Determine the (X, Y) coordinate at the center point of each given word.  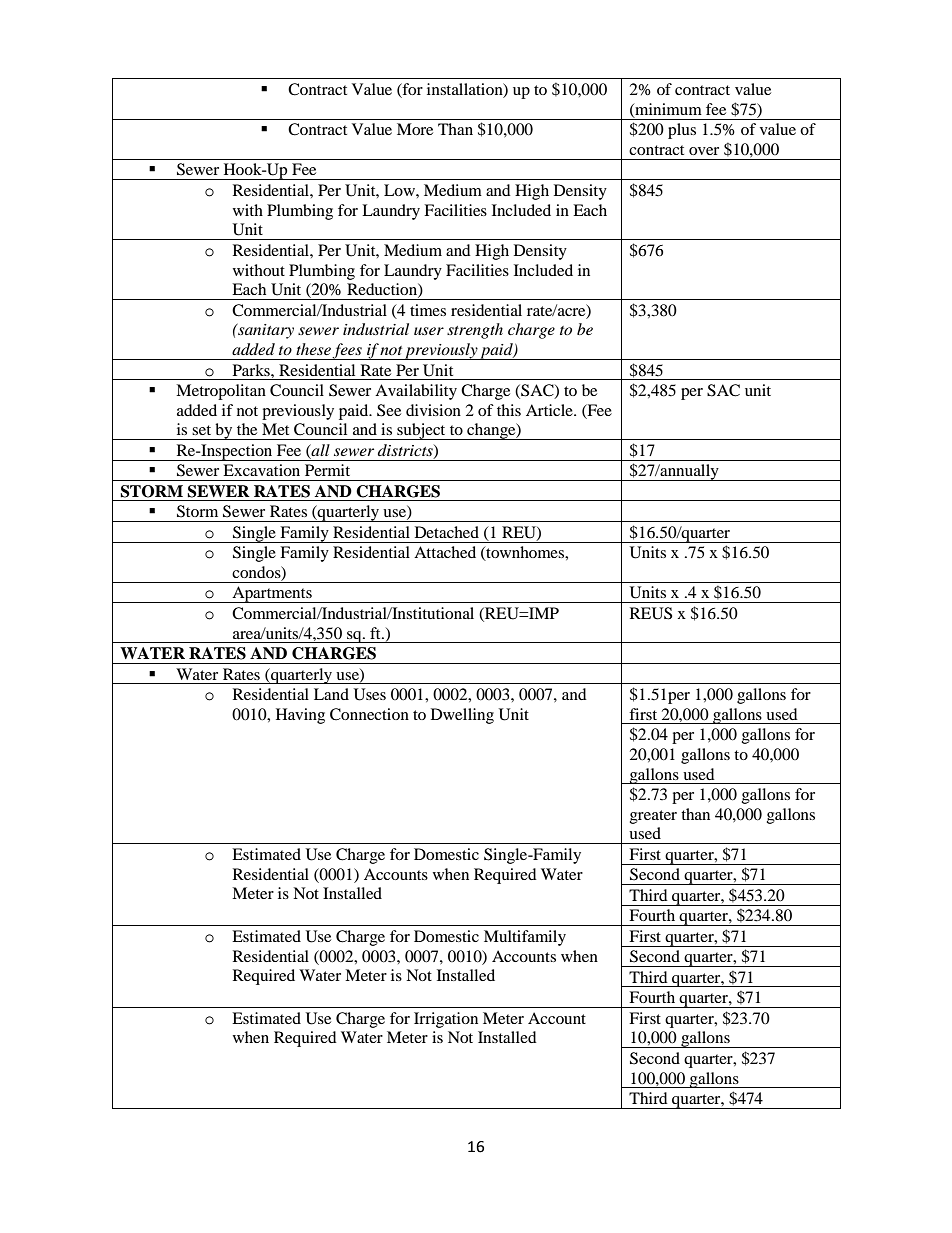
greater (653, 817)
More (415, 129)
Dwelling (462, 716)
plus (682, 131)
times (428, 310)
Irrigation (446, 1020)
